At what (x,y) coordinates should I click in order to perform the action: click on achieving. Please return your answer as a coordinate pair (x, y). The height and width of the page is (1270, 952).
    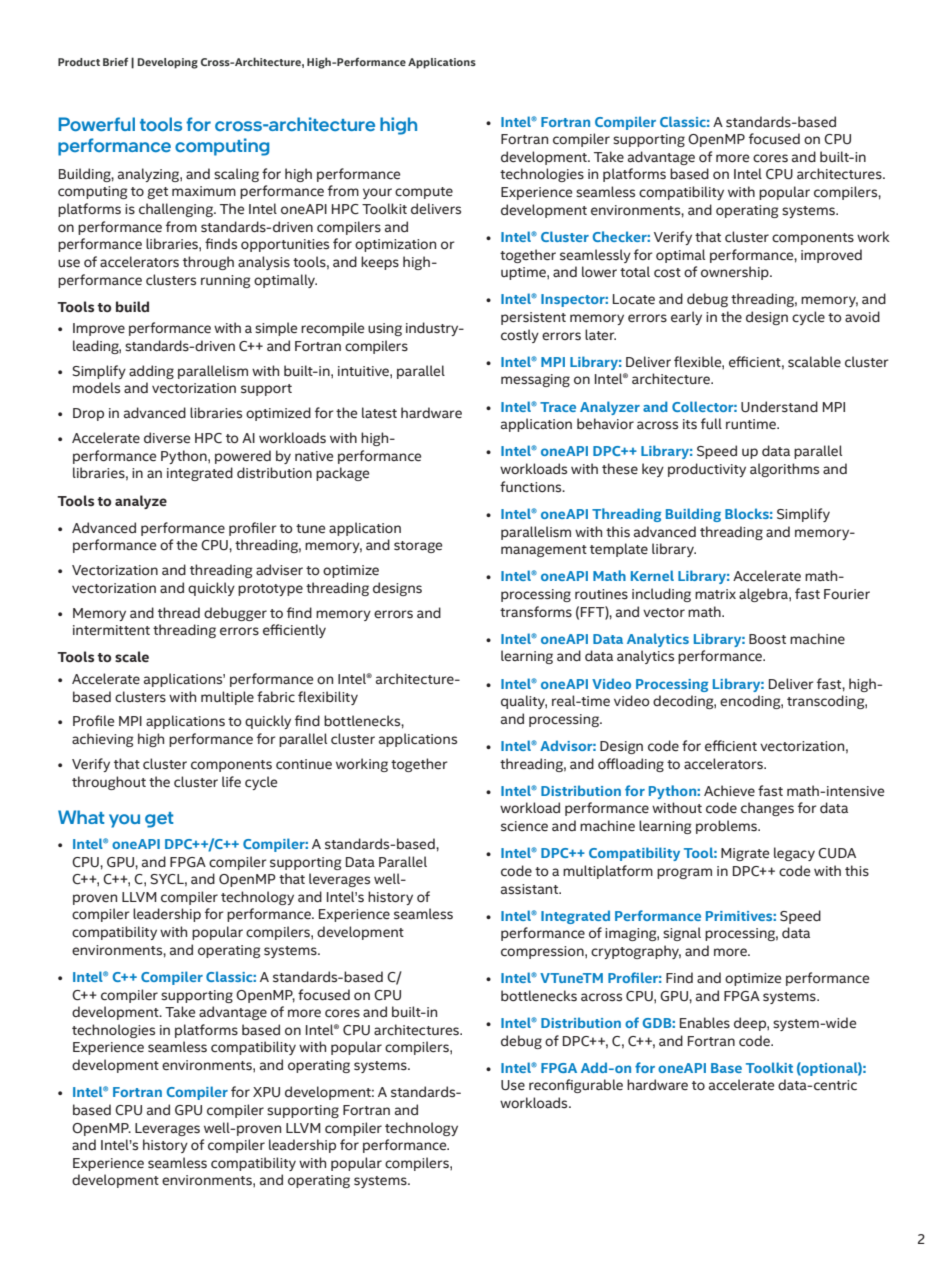
    Looking at the image, I should click on (103, 740).
